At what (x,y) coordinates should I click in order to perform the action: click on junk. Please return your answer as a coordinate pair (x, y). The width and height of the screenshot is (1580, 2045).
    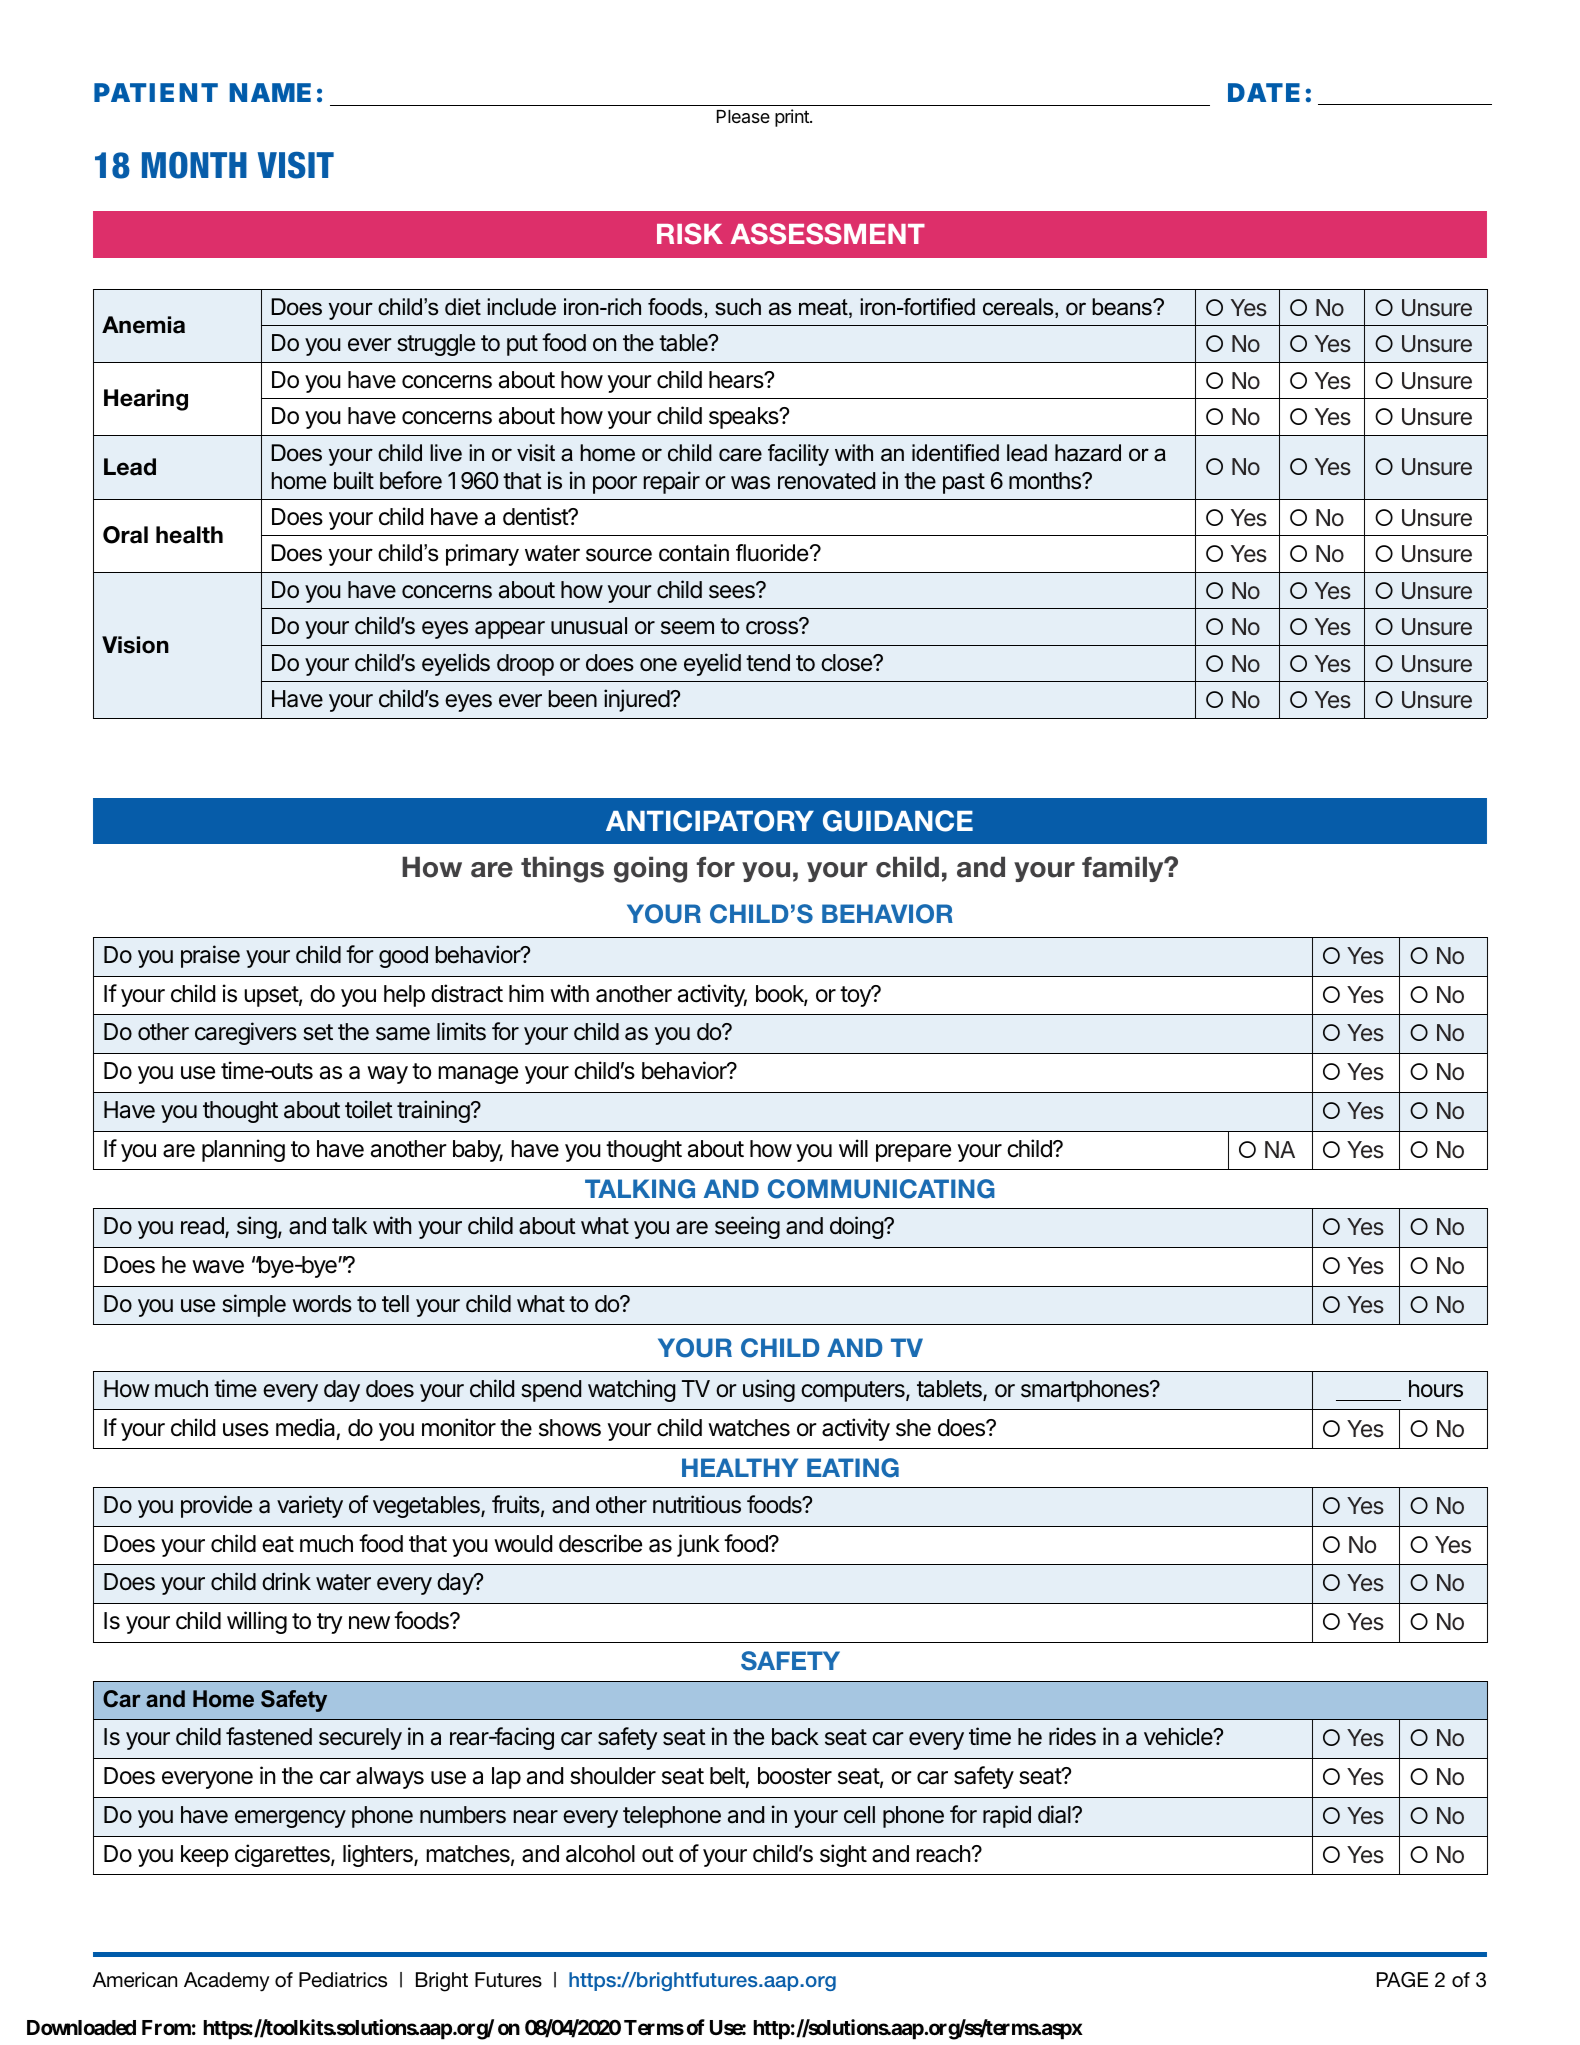
    Looking at the image, I should click on (698, 1545).
